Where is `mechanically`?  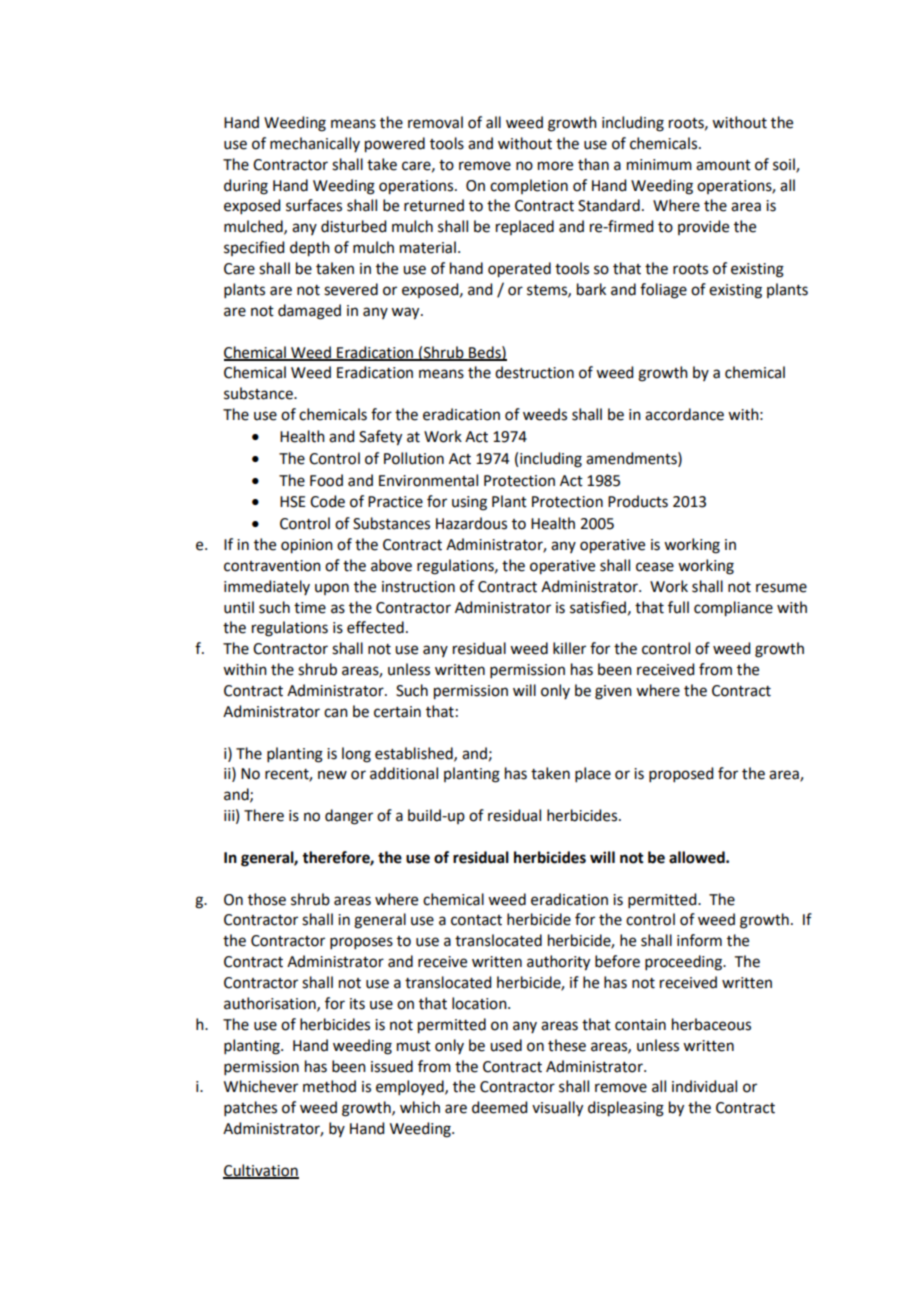 mechanically is located at coordinates (315, 144).
